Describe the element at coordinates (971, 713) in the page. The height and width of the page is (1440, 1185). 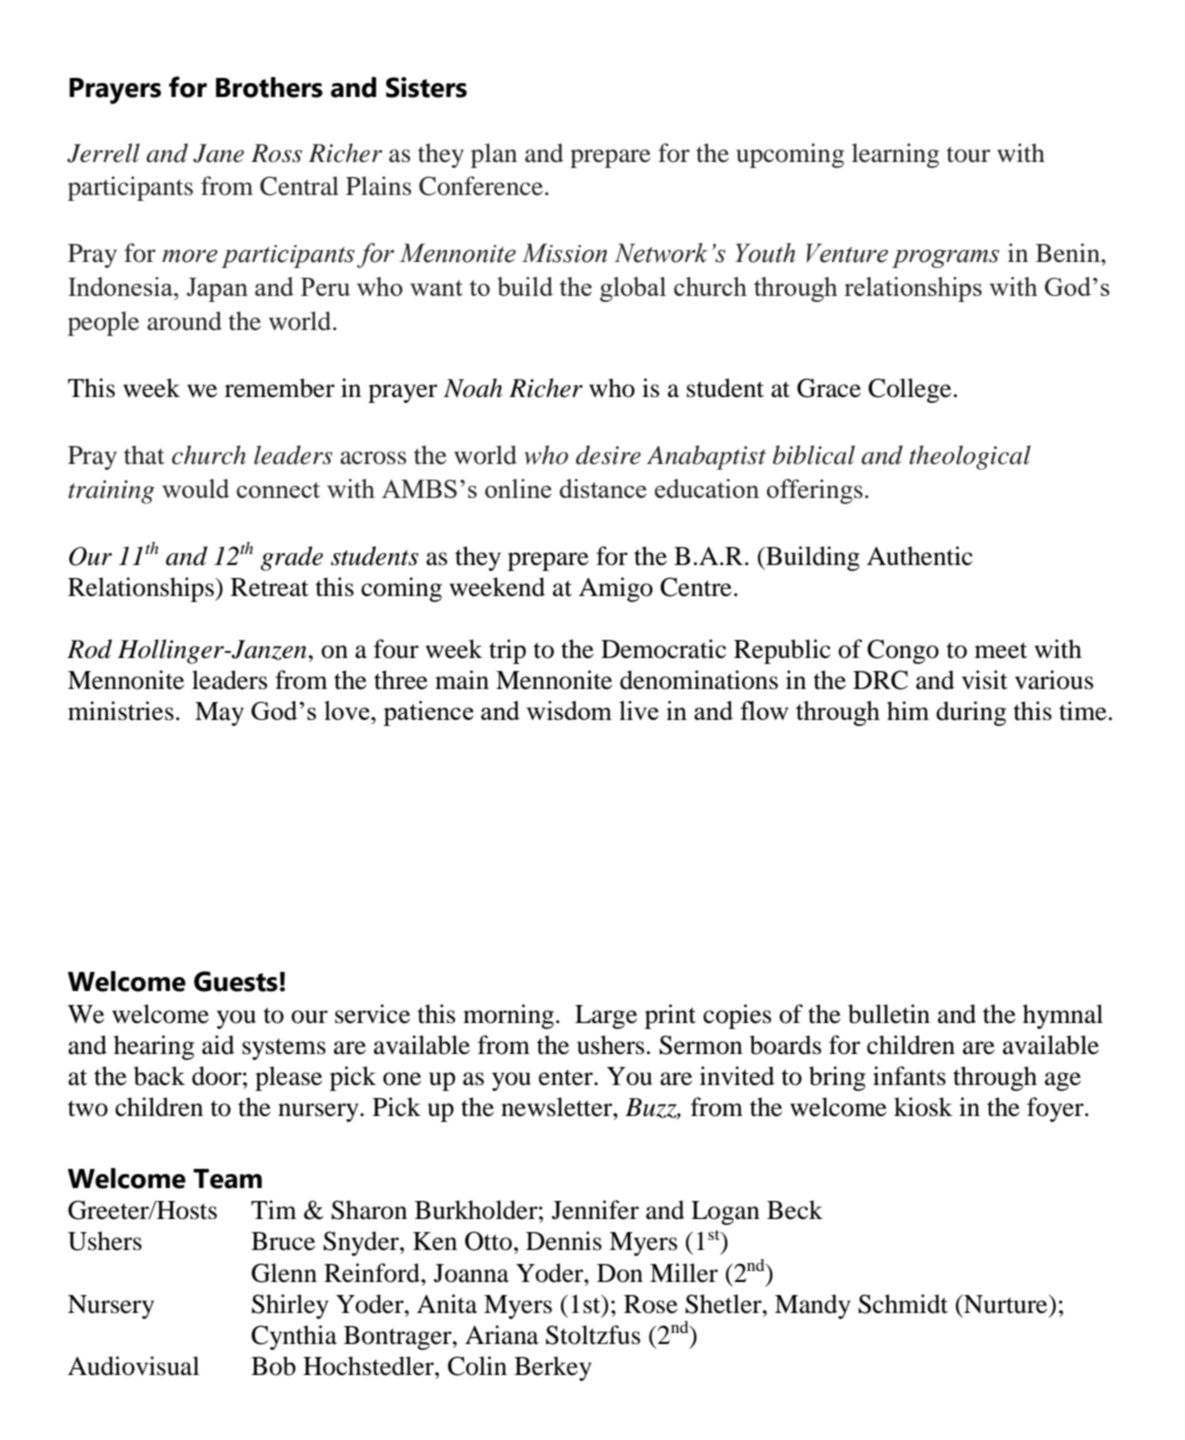
I see `during` at that location.
